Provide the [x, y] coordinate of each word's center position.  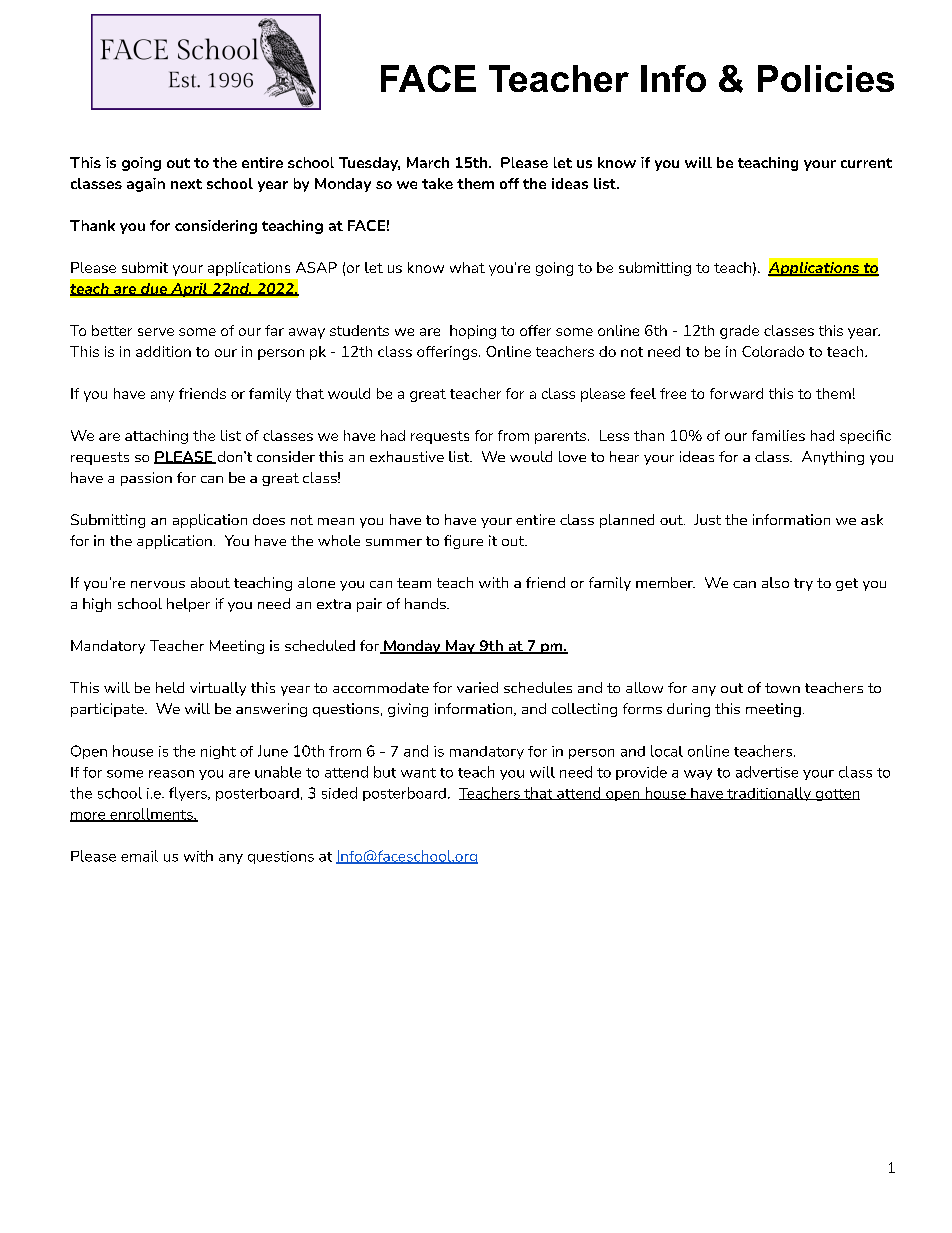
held [170, 687]
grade [739, 332]
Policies [826, 78]
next [186, 184]
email [139, 856]
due [154, 289]
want [418, 773]
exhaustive [407, 456]
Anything [833, 458]
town [782, 688]
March [428, 162]
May [460, 647]
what [467, 267]
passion [146, 479]
